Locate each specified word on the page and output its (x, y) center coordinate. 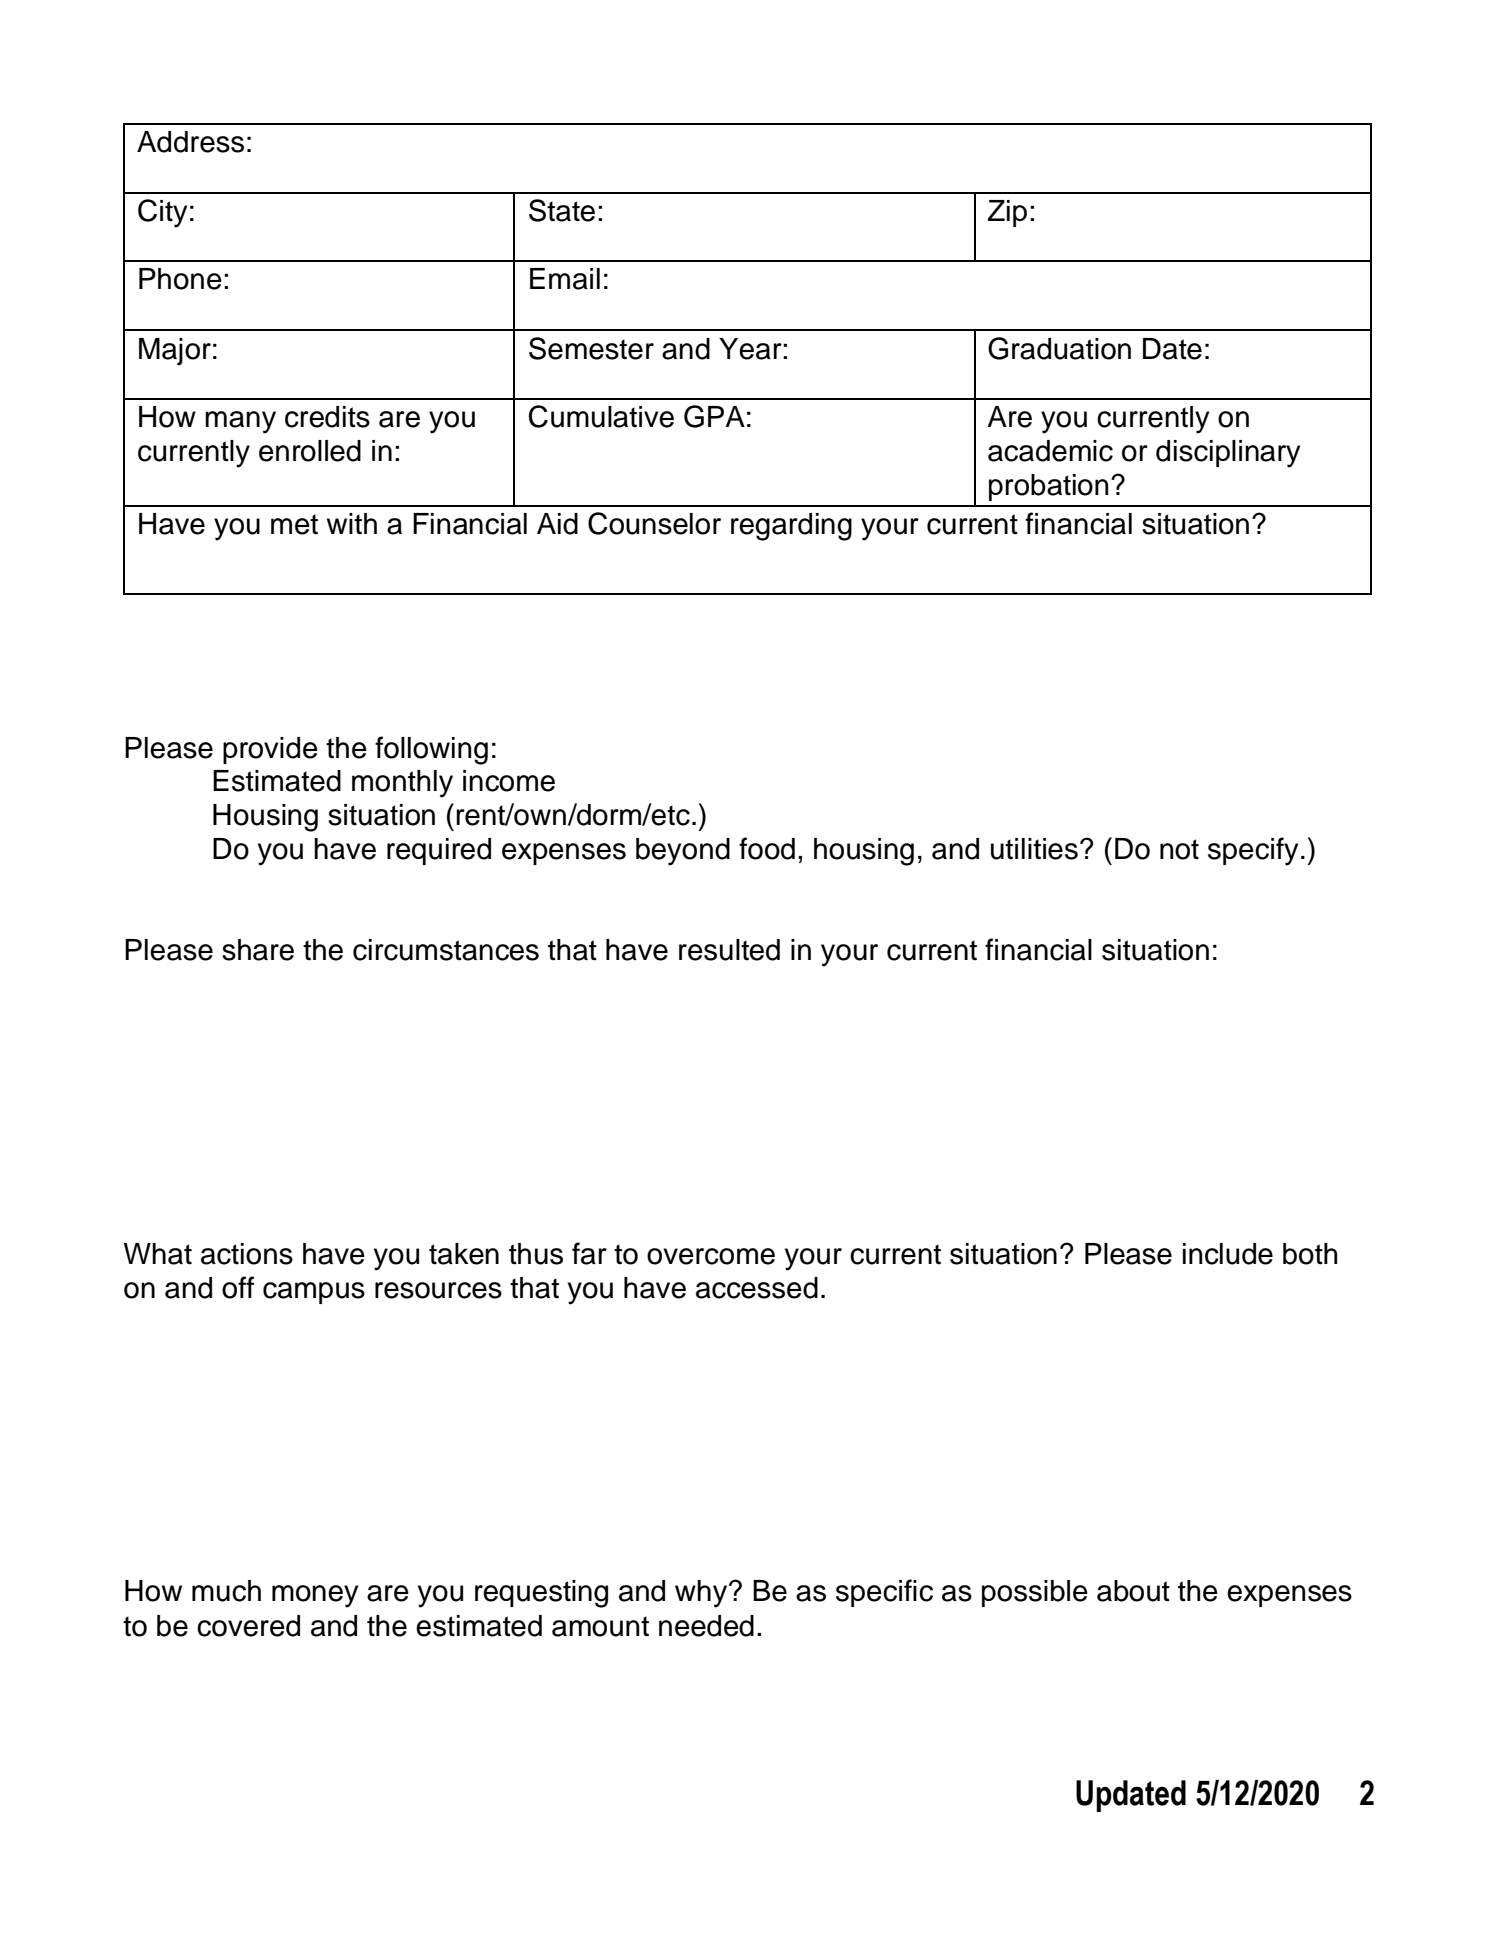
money (315, 1596)
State (562, 210)
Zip (1007, 213)
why (702, 1594)
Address (190, 142)
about (1133, 1591)
